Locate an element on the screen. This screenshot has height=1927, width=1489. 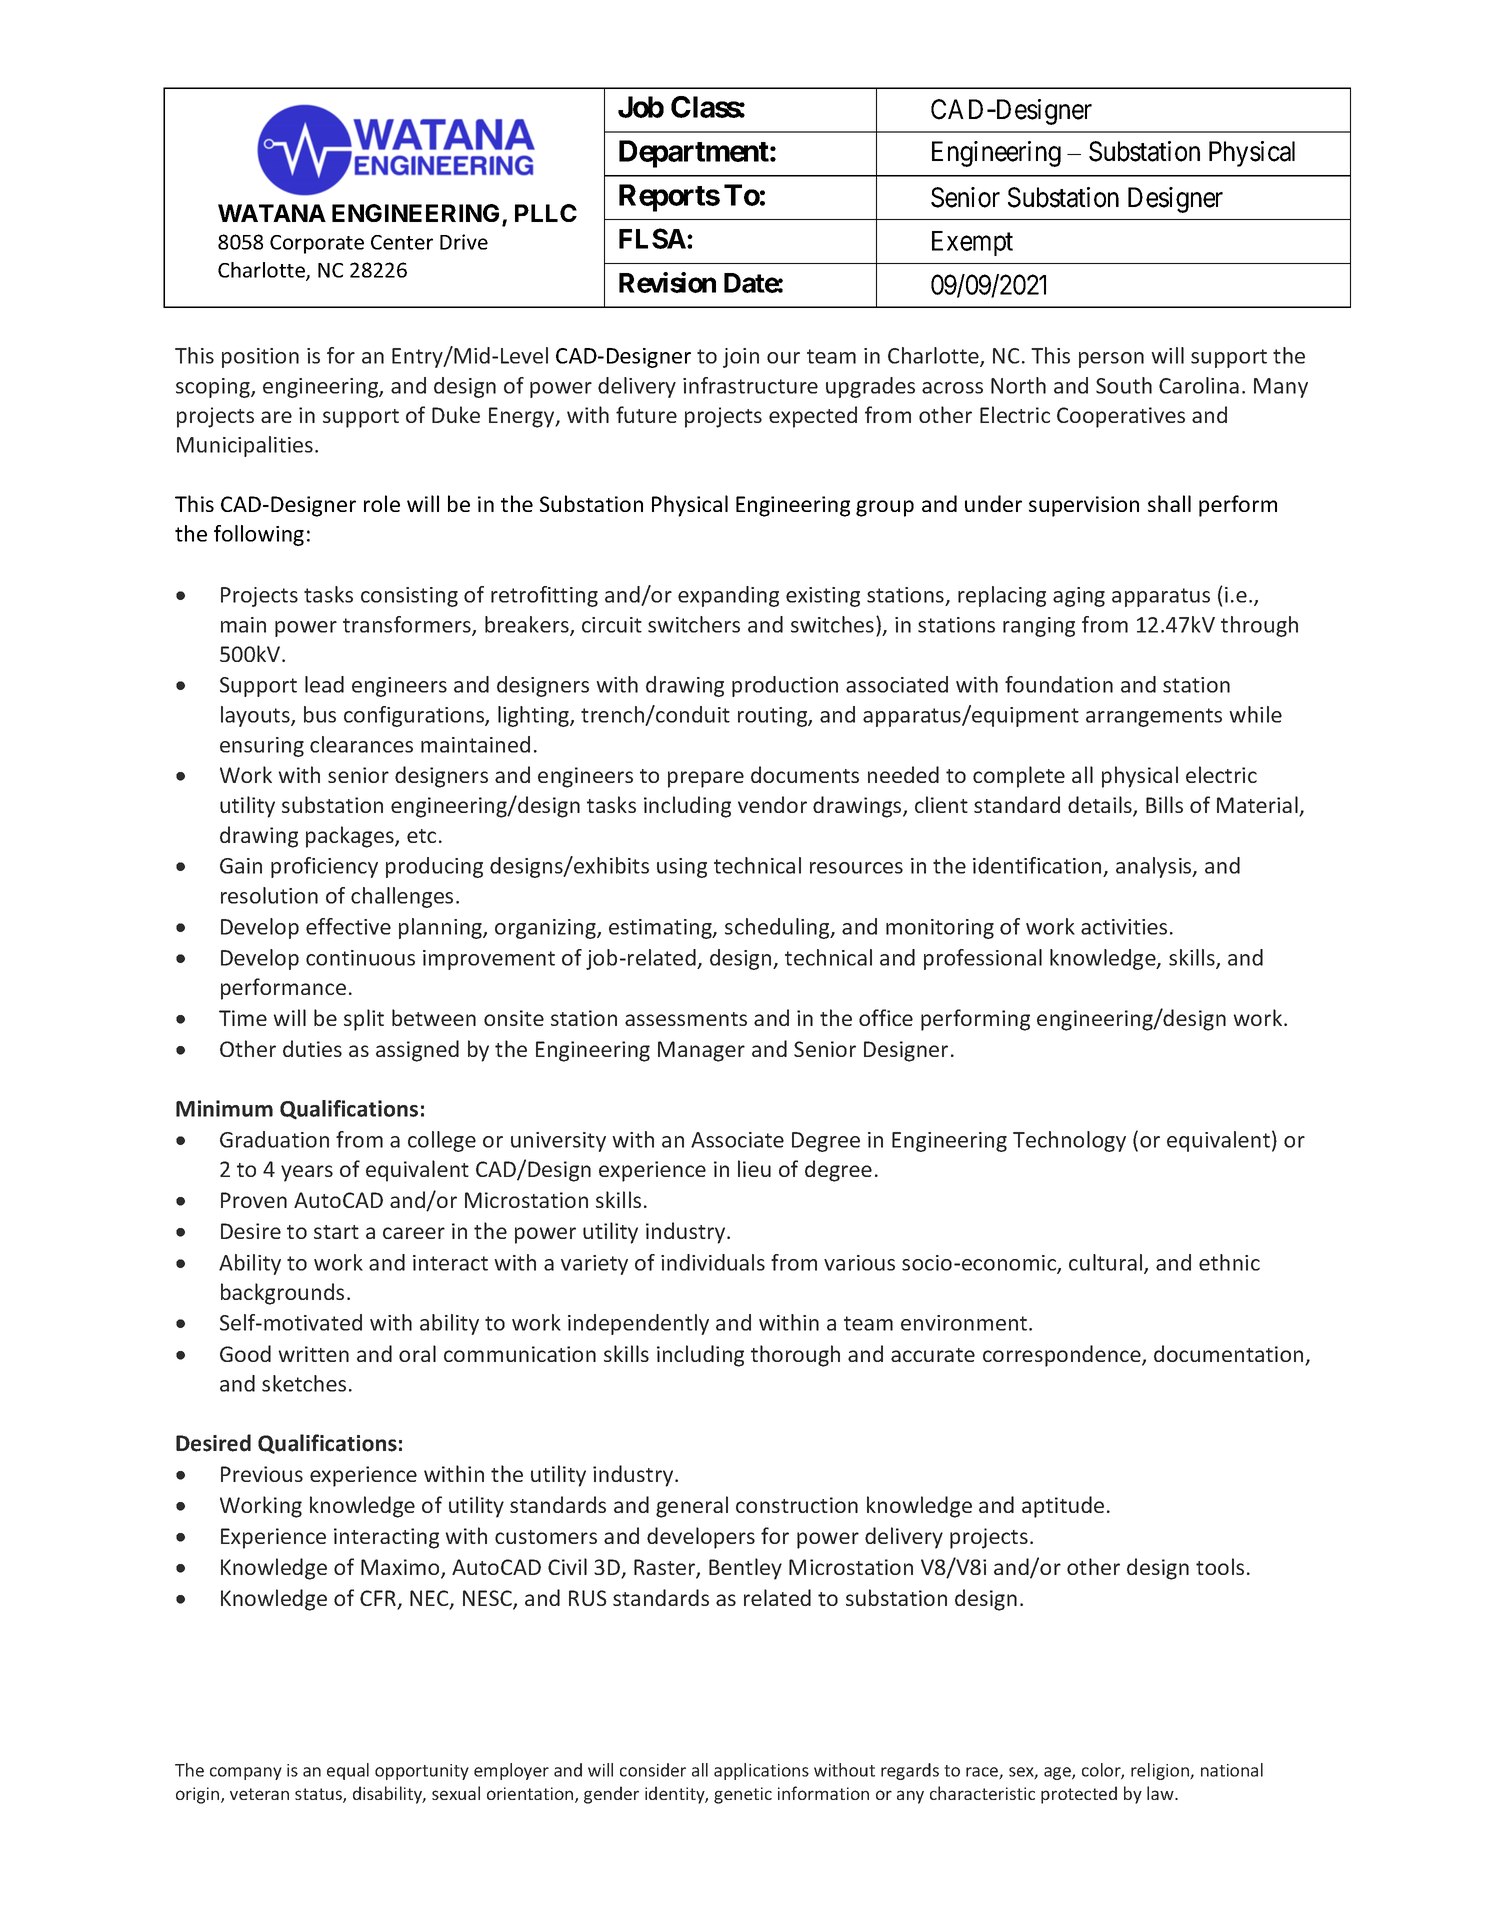
Revision is located at coordinates (667, 282).
